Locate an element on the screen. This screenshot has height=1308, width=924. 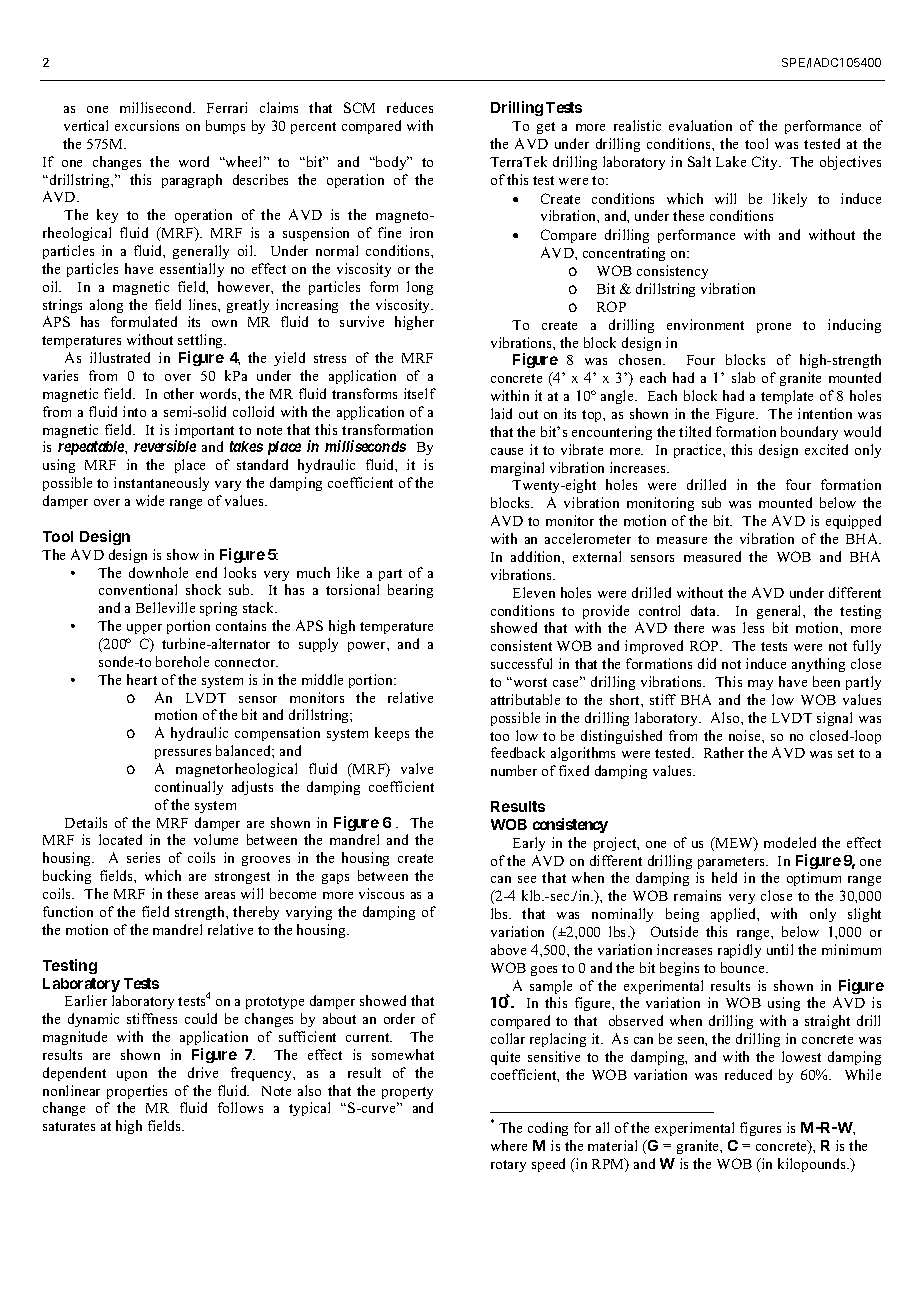
excursions is located at coordinates (147, 125).
